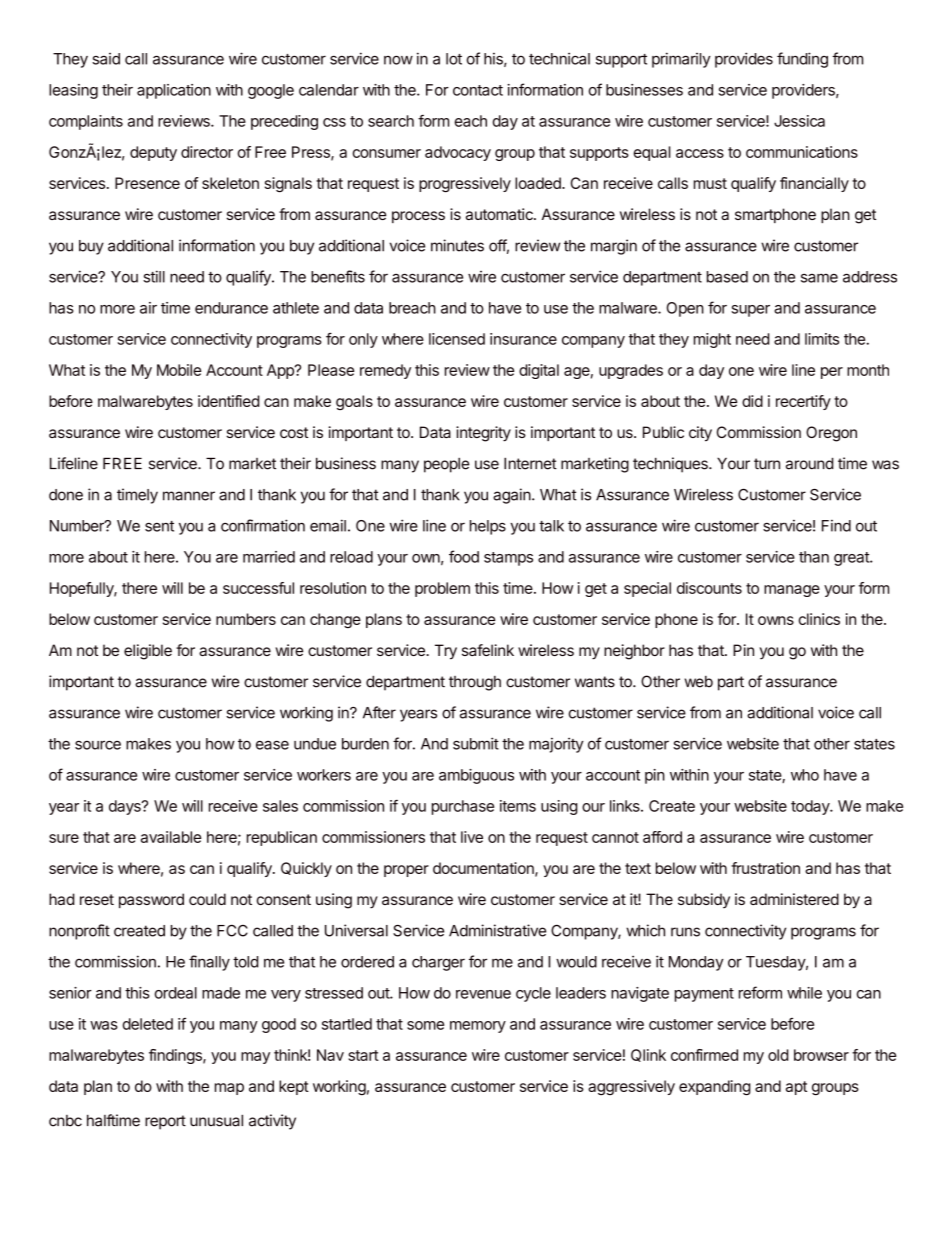  What do you see at coordinates (799, 121) in the screenshot?
I see `Jessica` at bounding box center [799, 121].
